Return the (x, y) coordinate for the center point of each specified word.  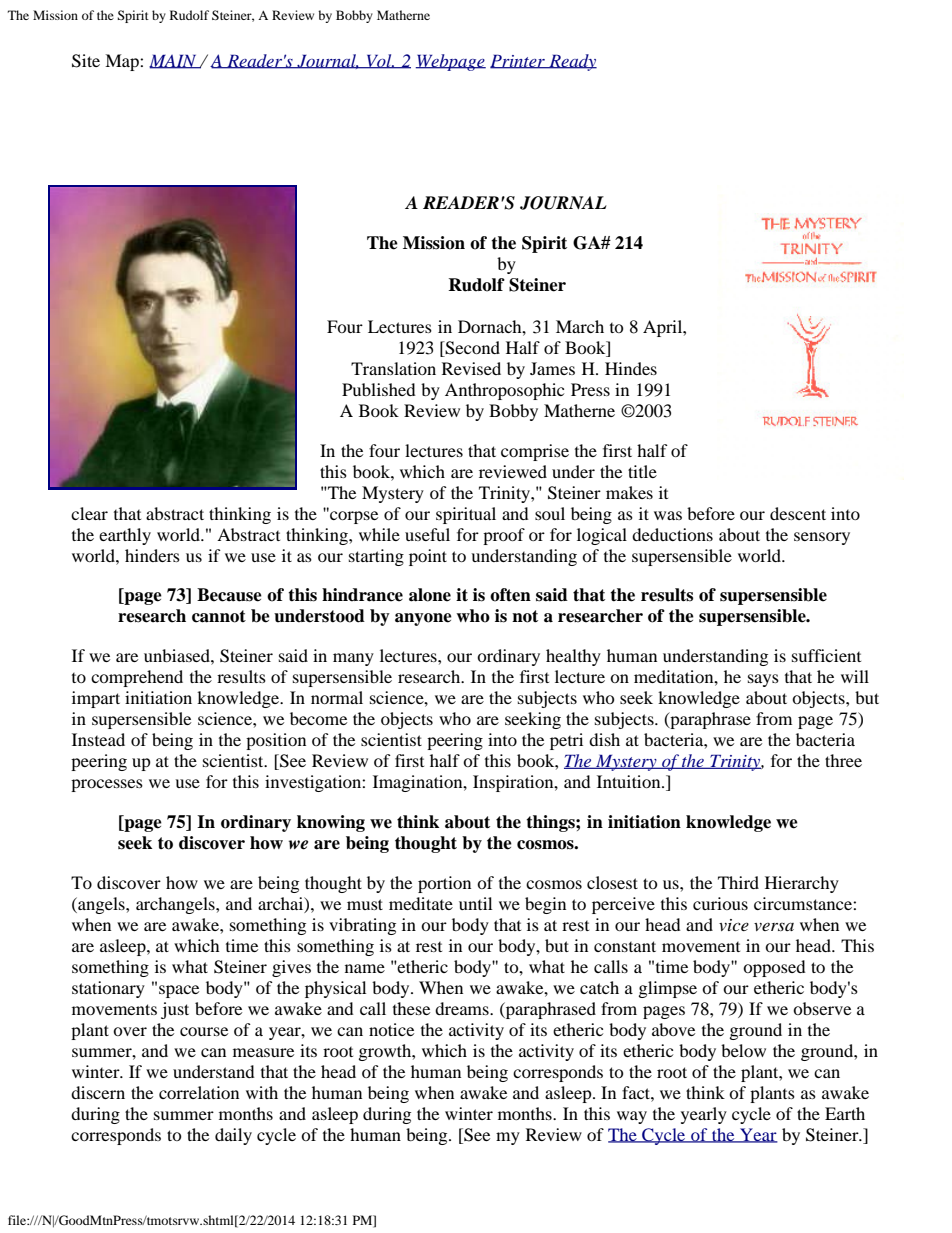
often (510, 595)
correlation (199, 1092)
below (743, 1050)
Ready (572, 62)
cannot (219, 616)
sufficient (826, 655)
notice (391, 1029)
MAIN (174, 61)
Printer (518, 61)
